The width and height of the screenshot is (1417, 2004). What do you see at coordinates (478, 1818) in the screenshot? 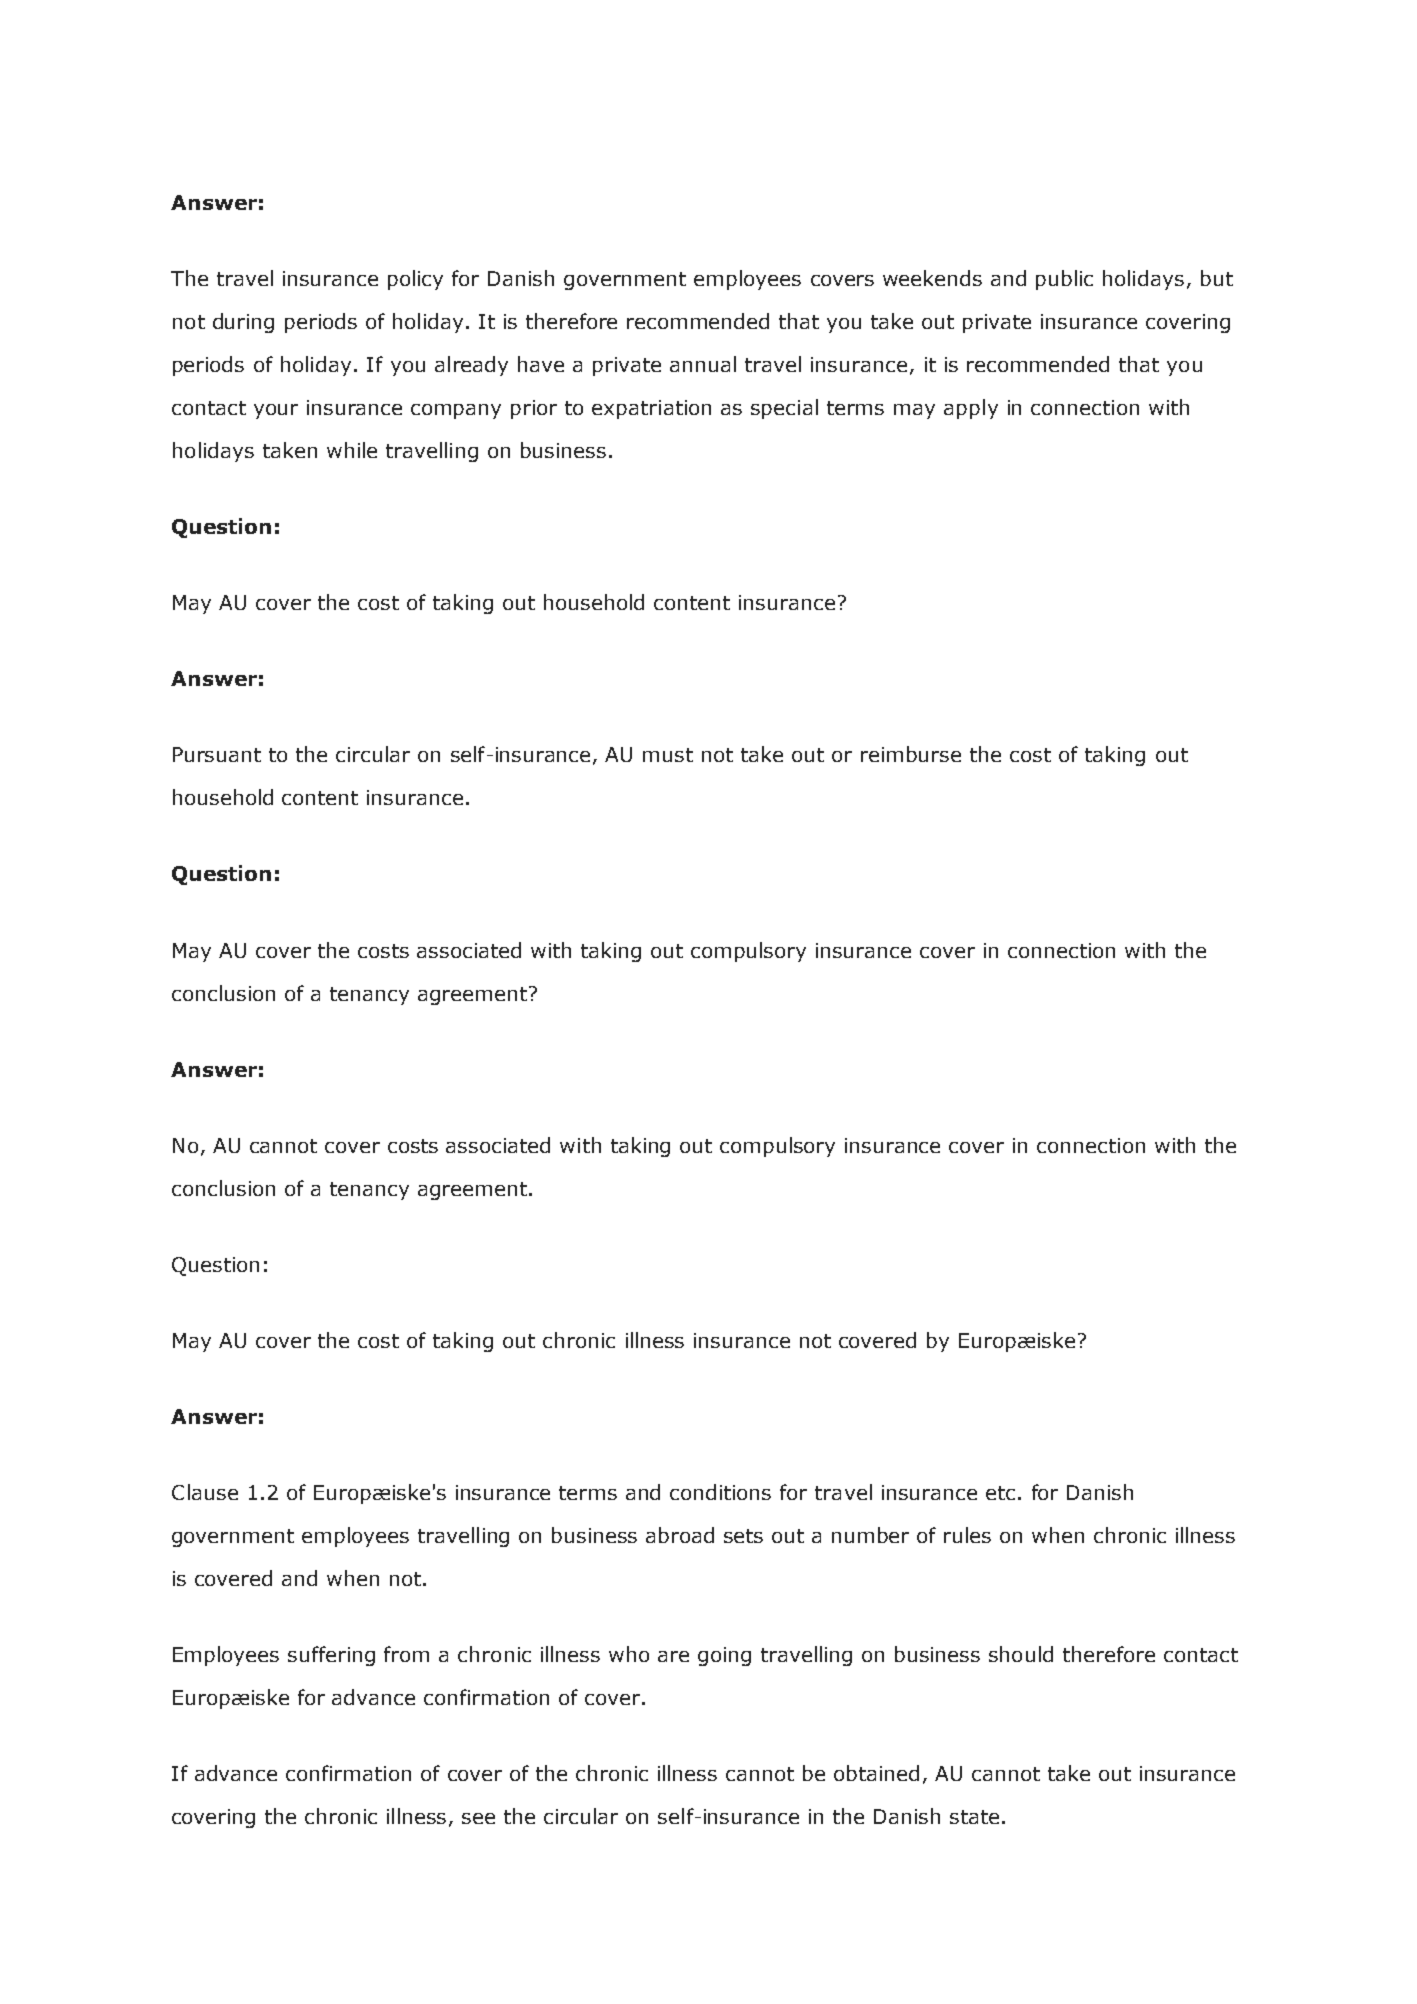
I see `see` at bounding box center [478, 1818].
